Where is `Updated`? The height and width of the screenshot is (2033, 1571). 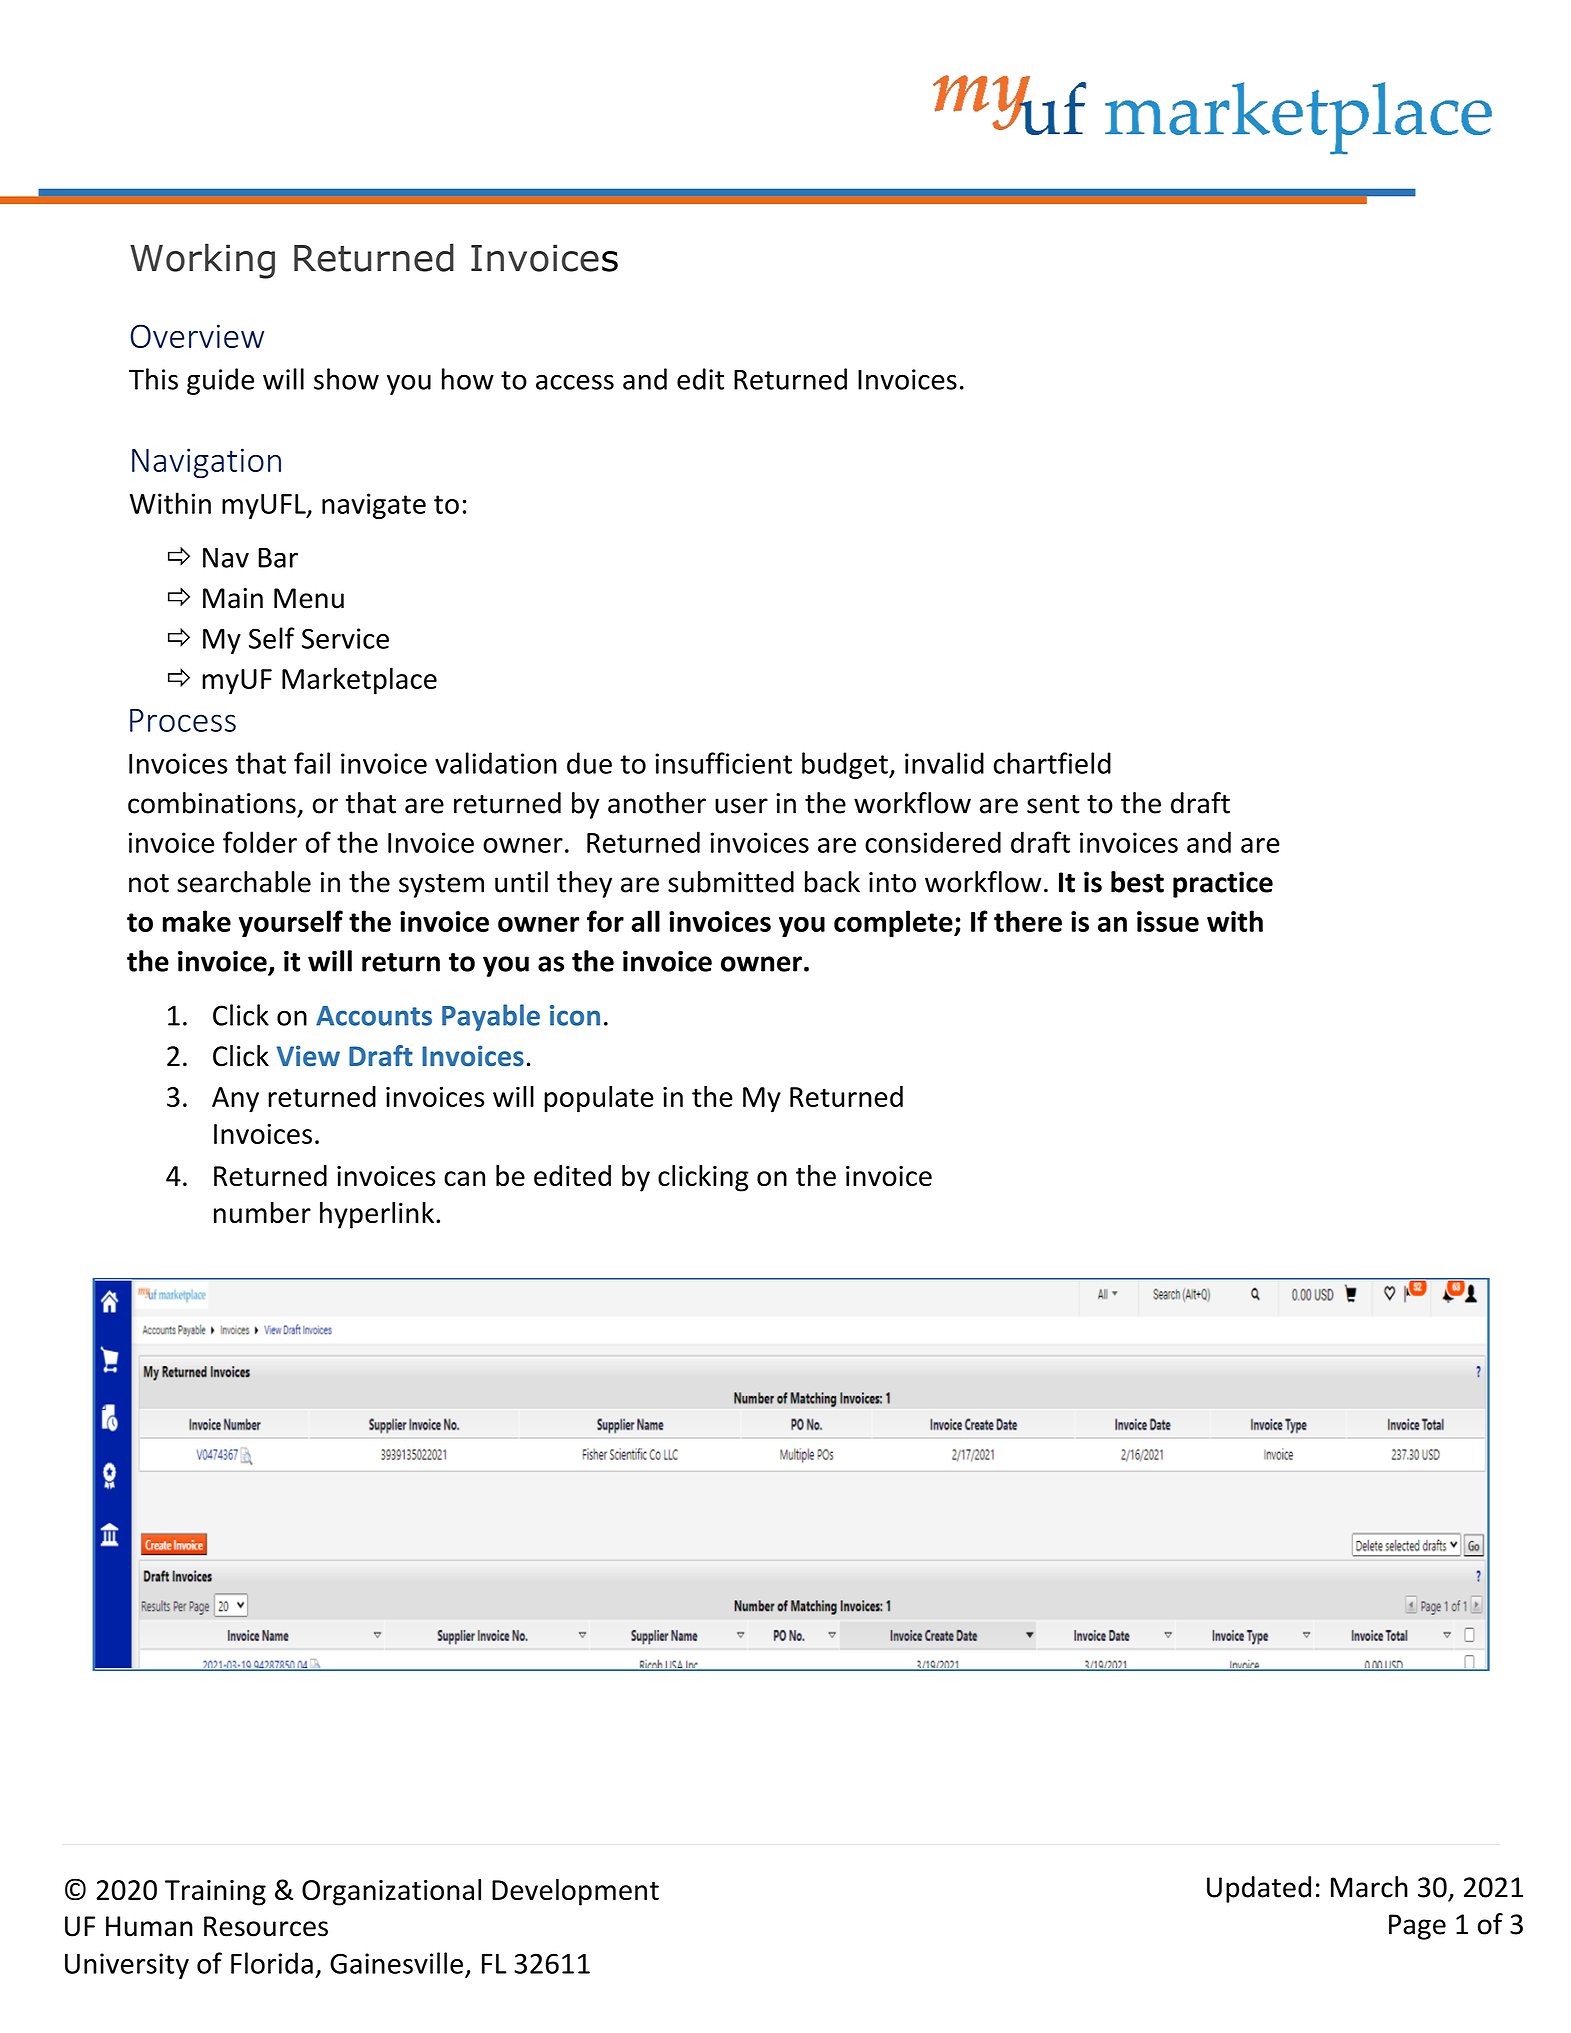
Updated is located at coordinates (1259, 1889).
